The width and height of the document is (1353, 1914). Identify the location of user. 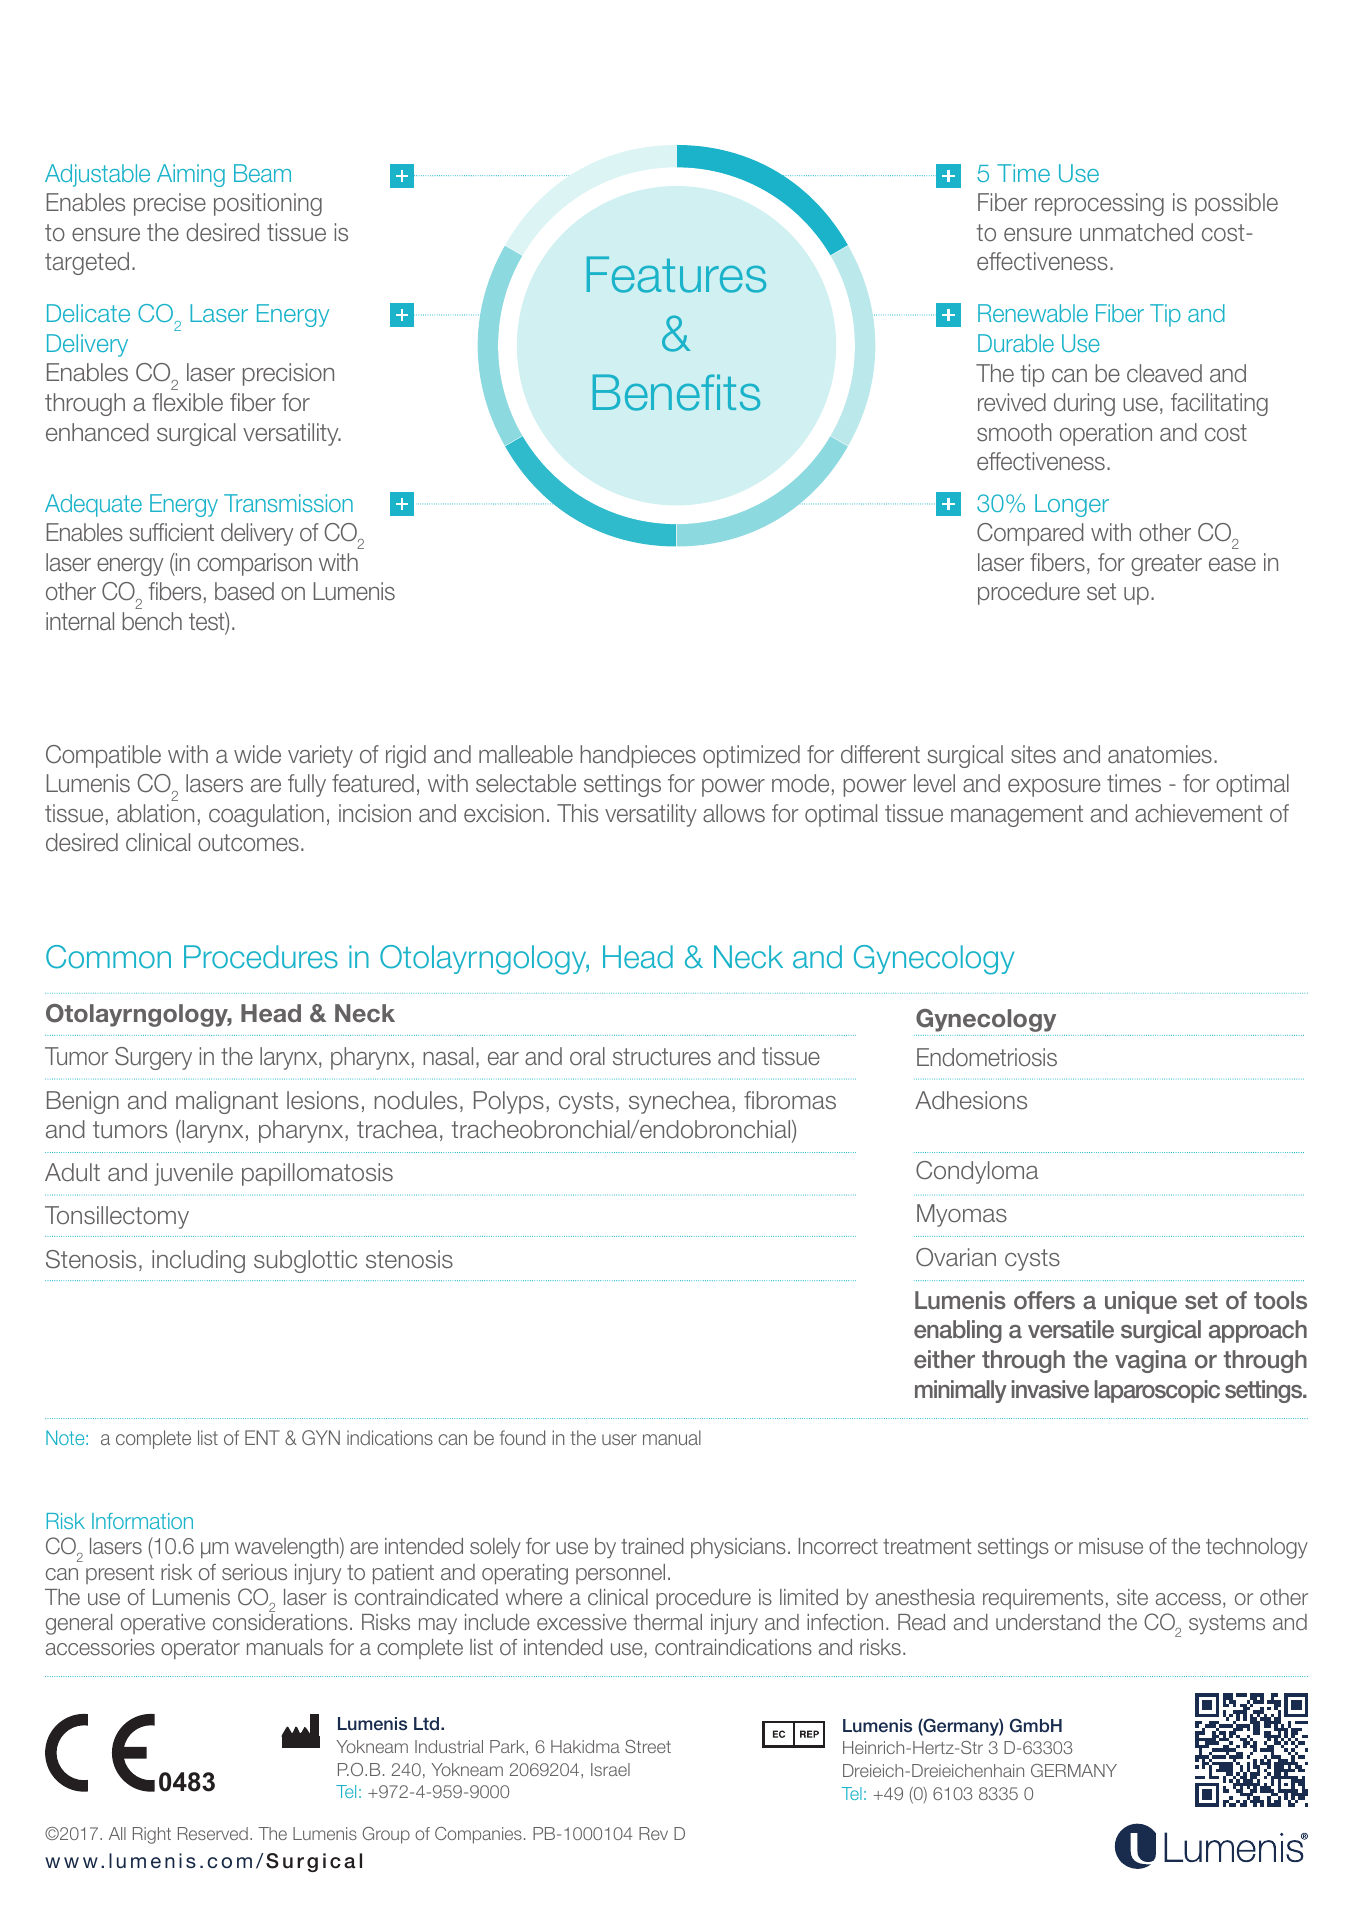
(619, 1439).
